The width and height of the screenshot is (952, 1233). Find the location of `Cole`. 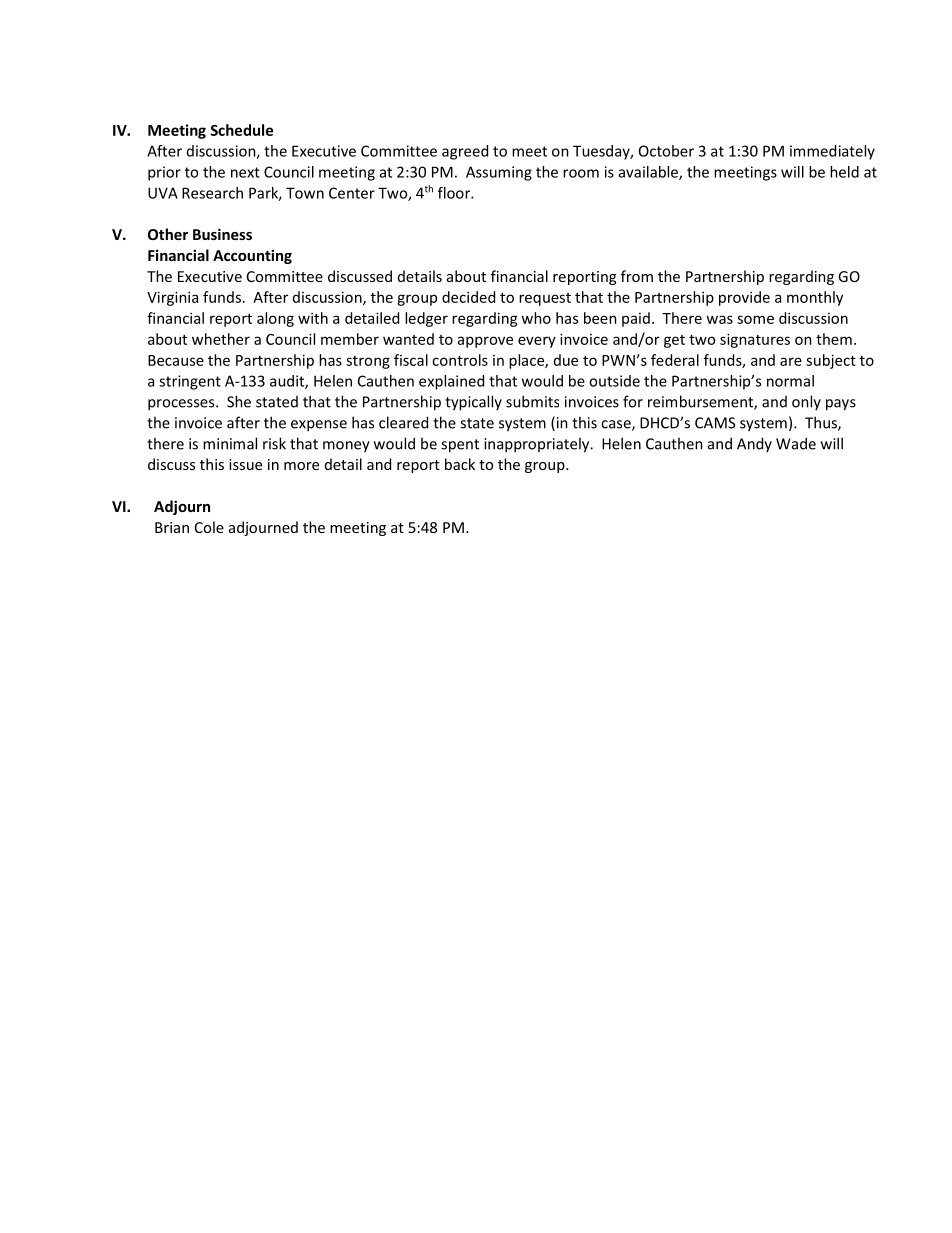

Cole is located at coordinates (209, 527).
